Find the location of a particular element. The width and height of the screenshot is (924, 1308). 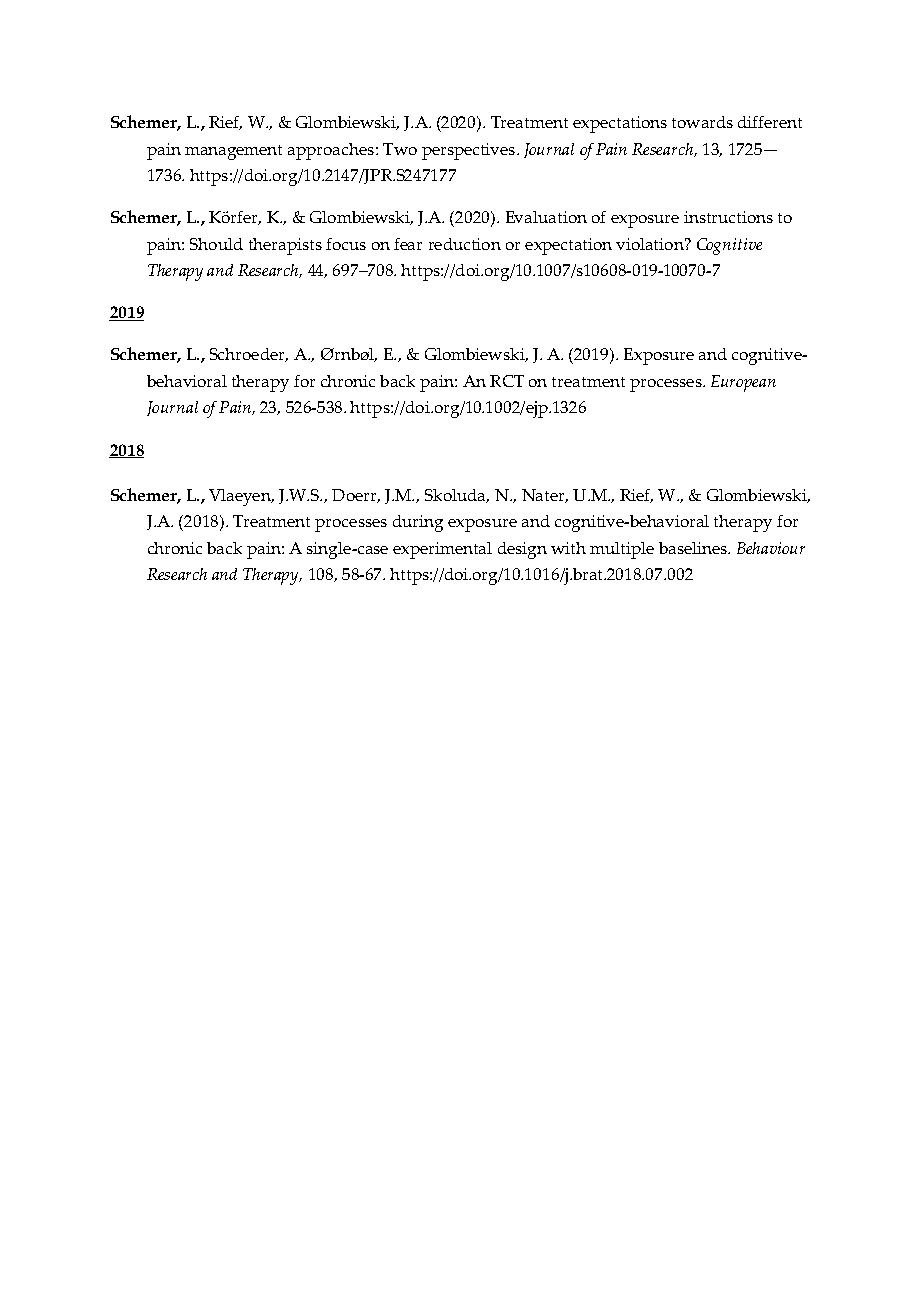

towards is located at coordinates (702, 122).
